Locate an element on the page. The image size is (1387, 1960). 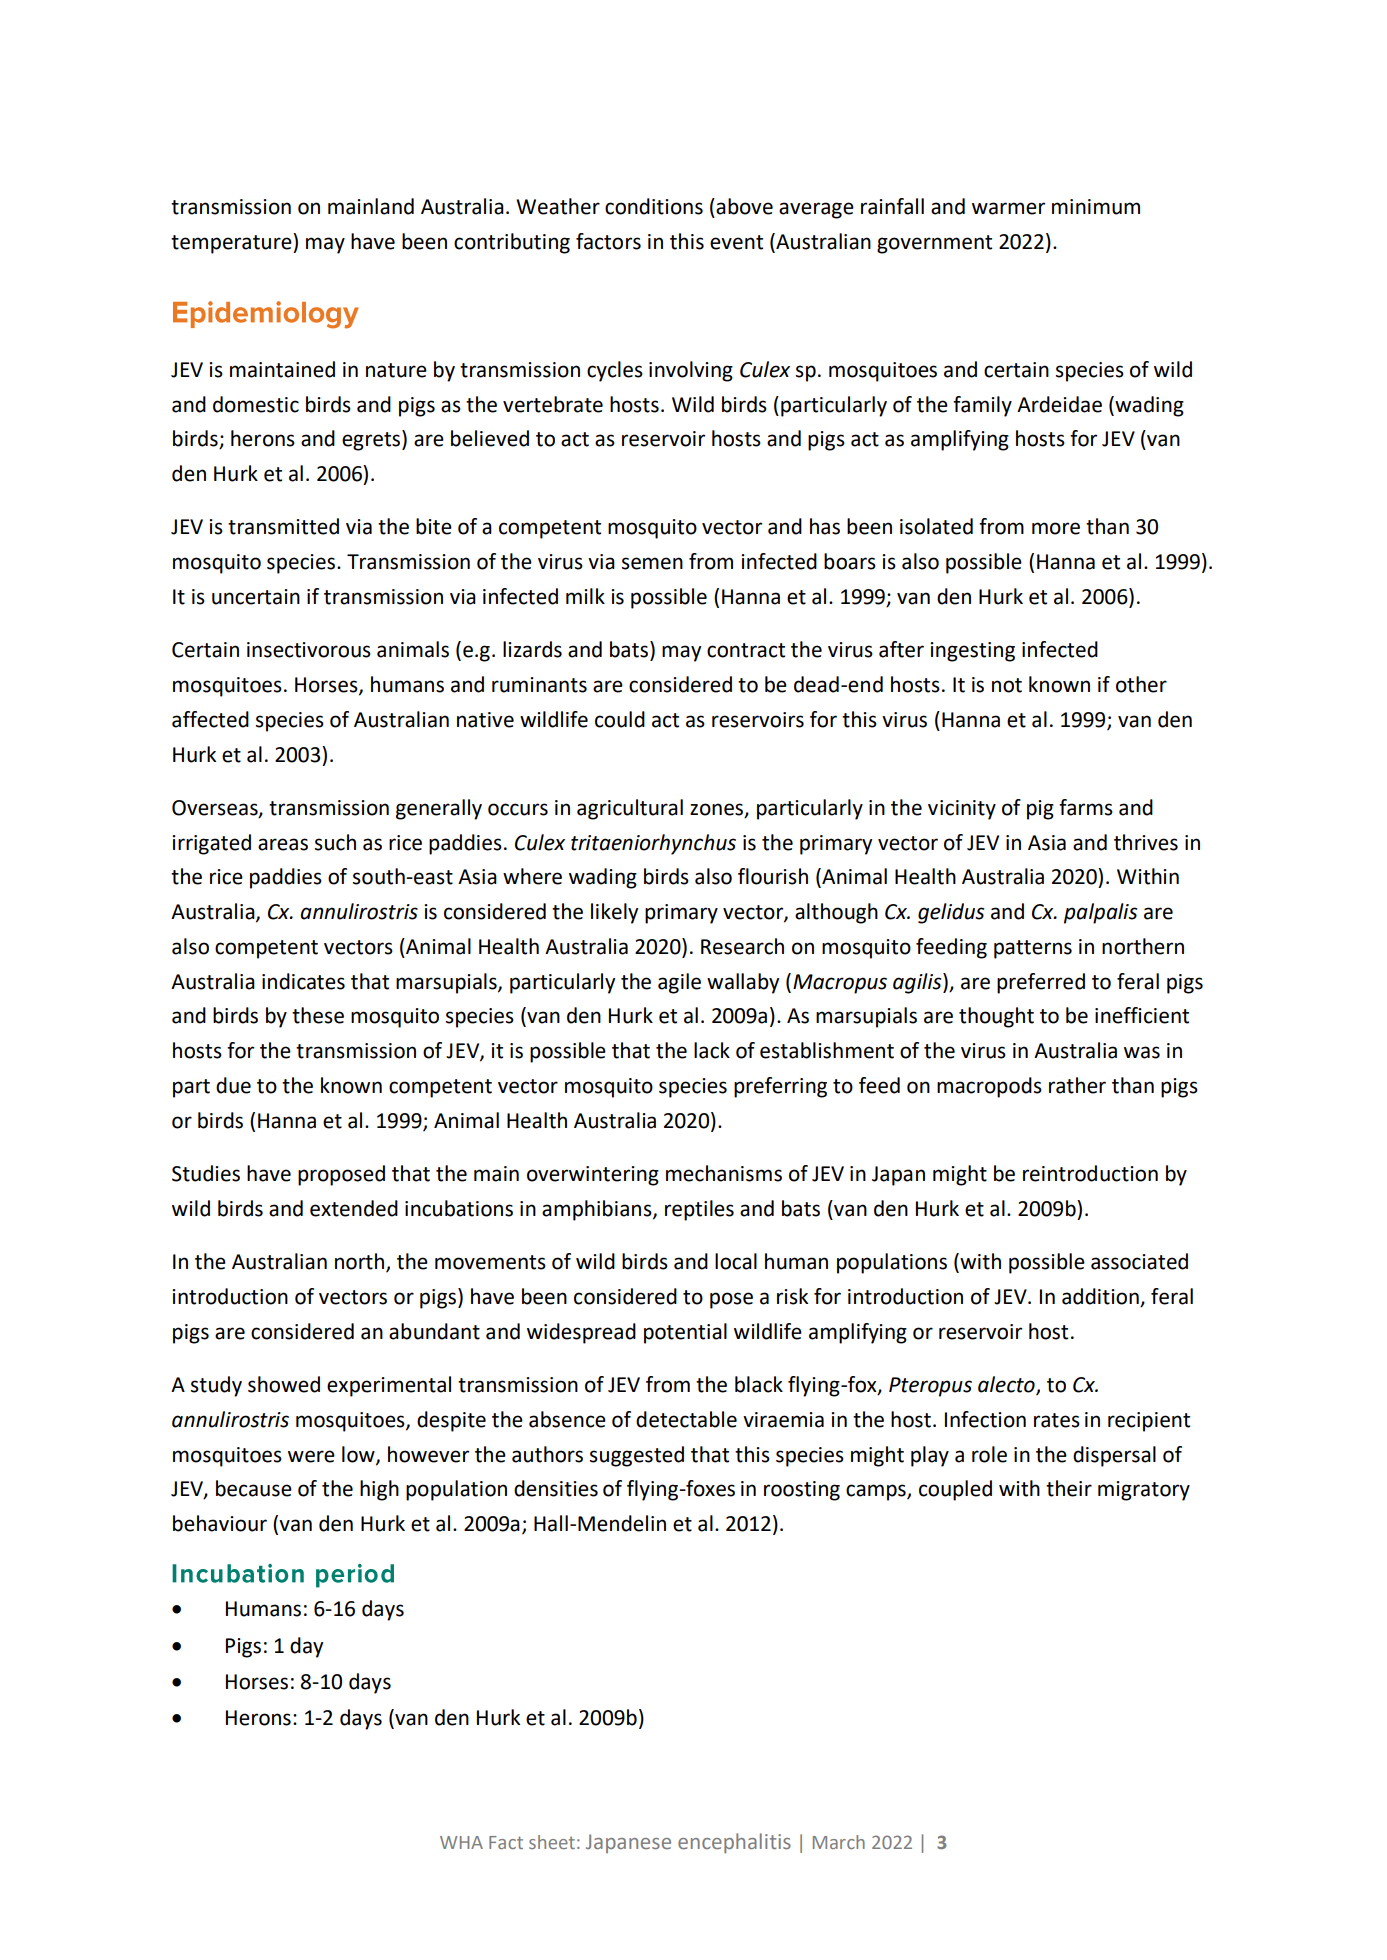
thought is located at coordinates (996, 1017).
